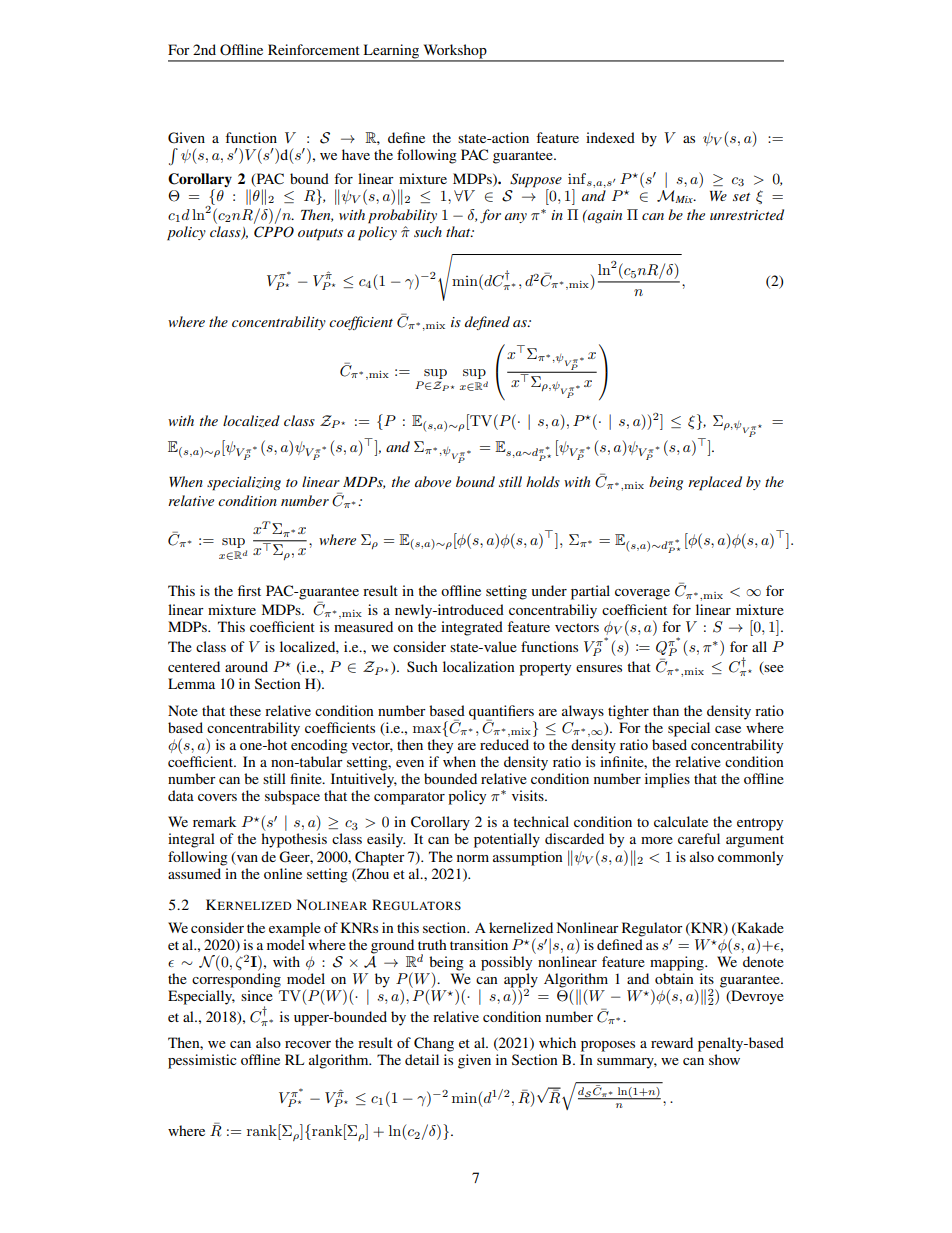  I want to click on indexed, so click(610, 137).
